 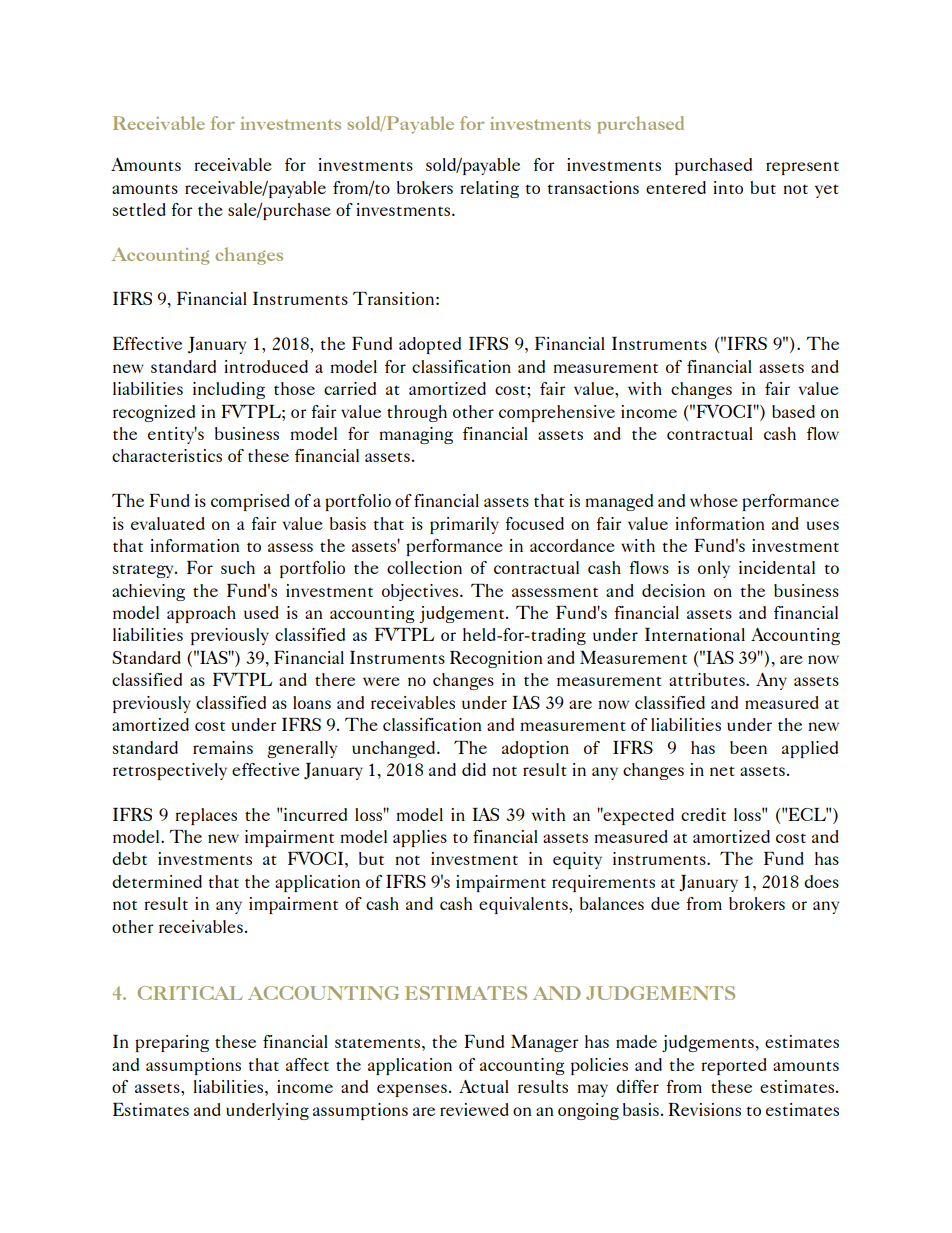 I want to click on reviewed, so click(x=474, y=1109).
